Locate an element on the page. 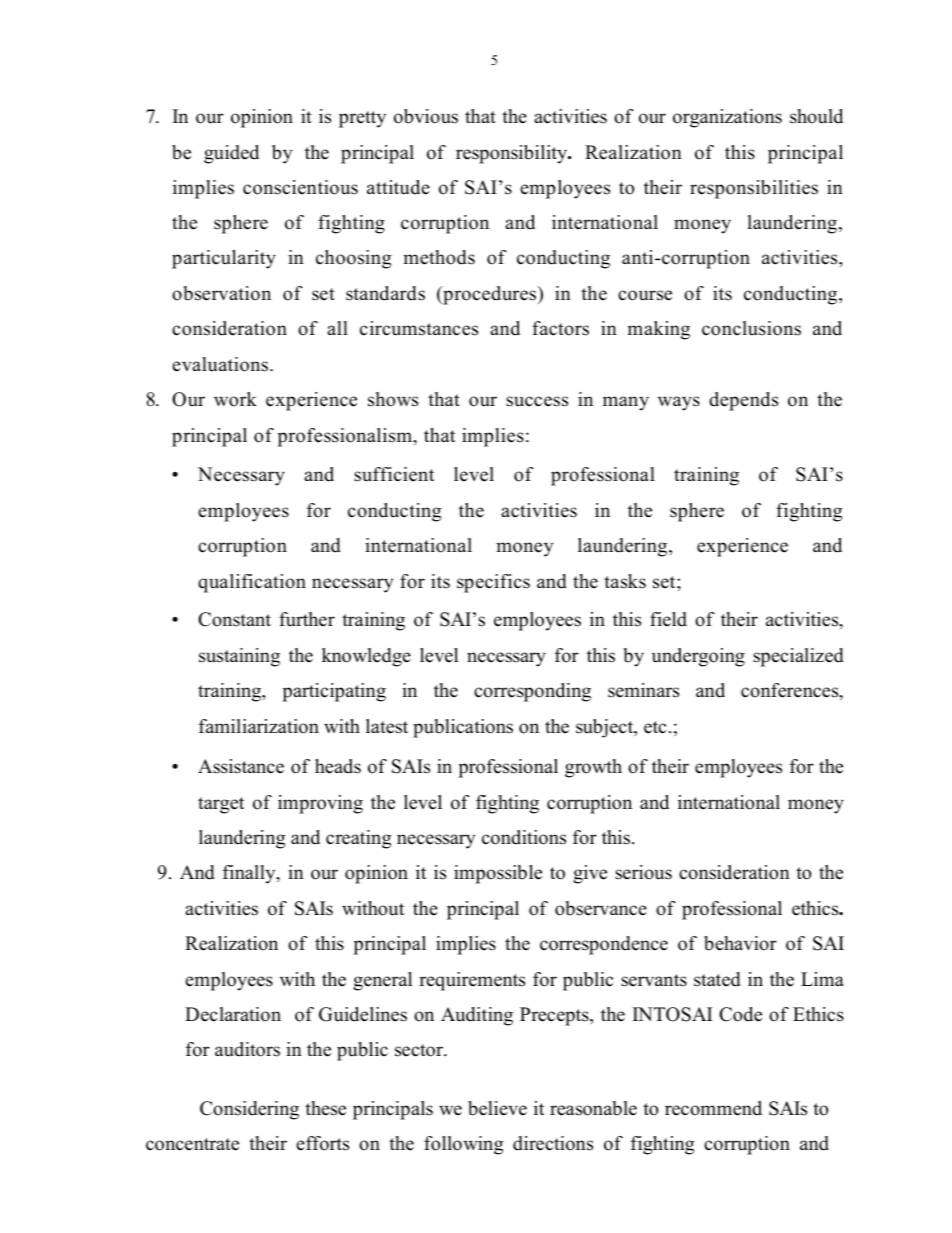  recommend is located at coordinates (713, 1108).
